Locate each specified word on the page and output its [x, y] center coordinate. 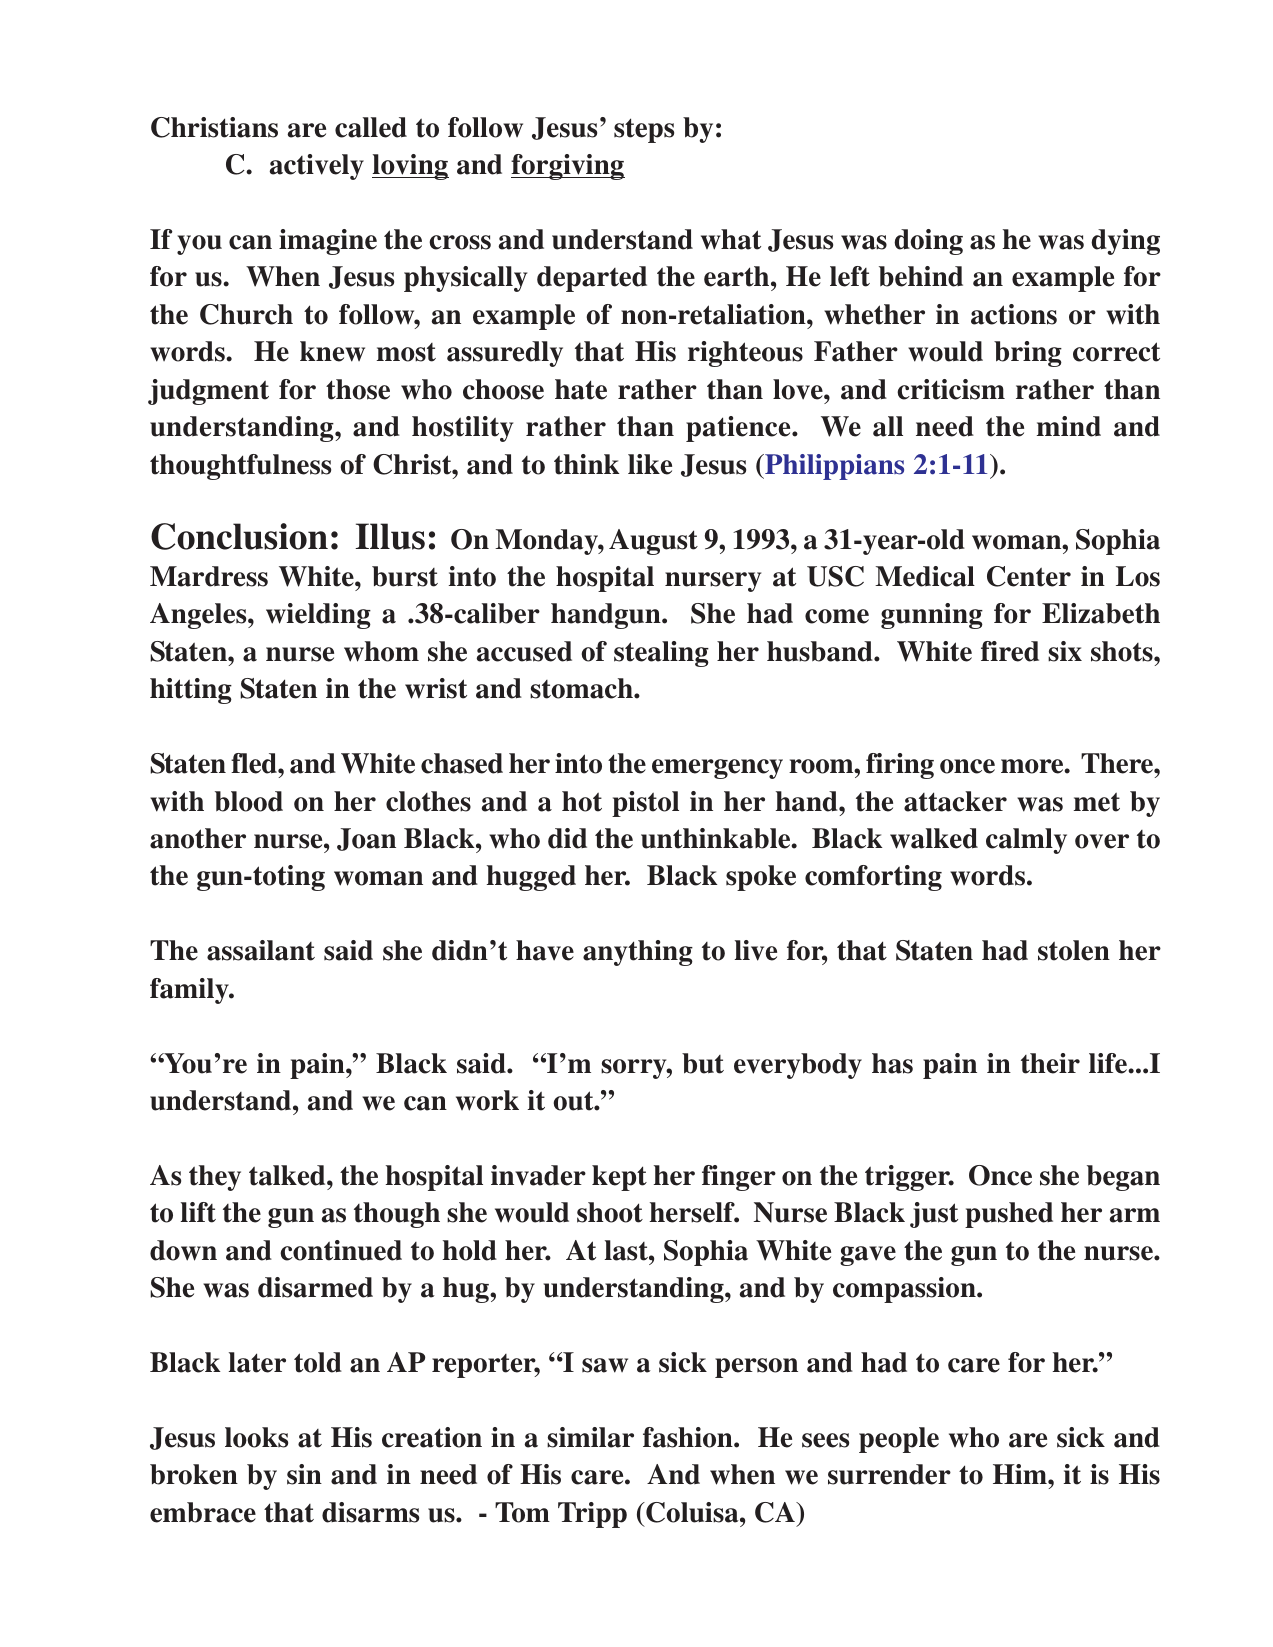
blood [249, 801]
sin [304, 1474]
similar [590, 1437]
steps [644, 130]
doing [928, 242]
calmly [1026, 841]
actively [316, 167]
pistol [645, 804]
